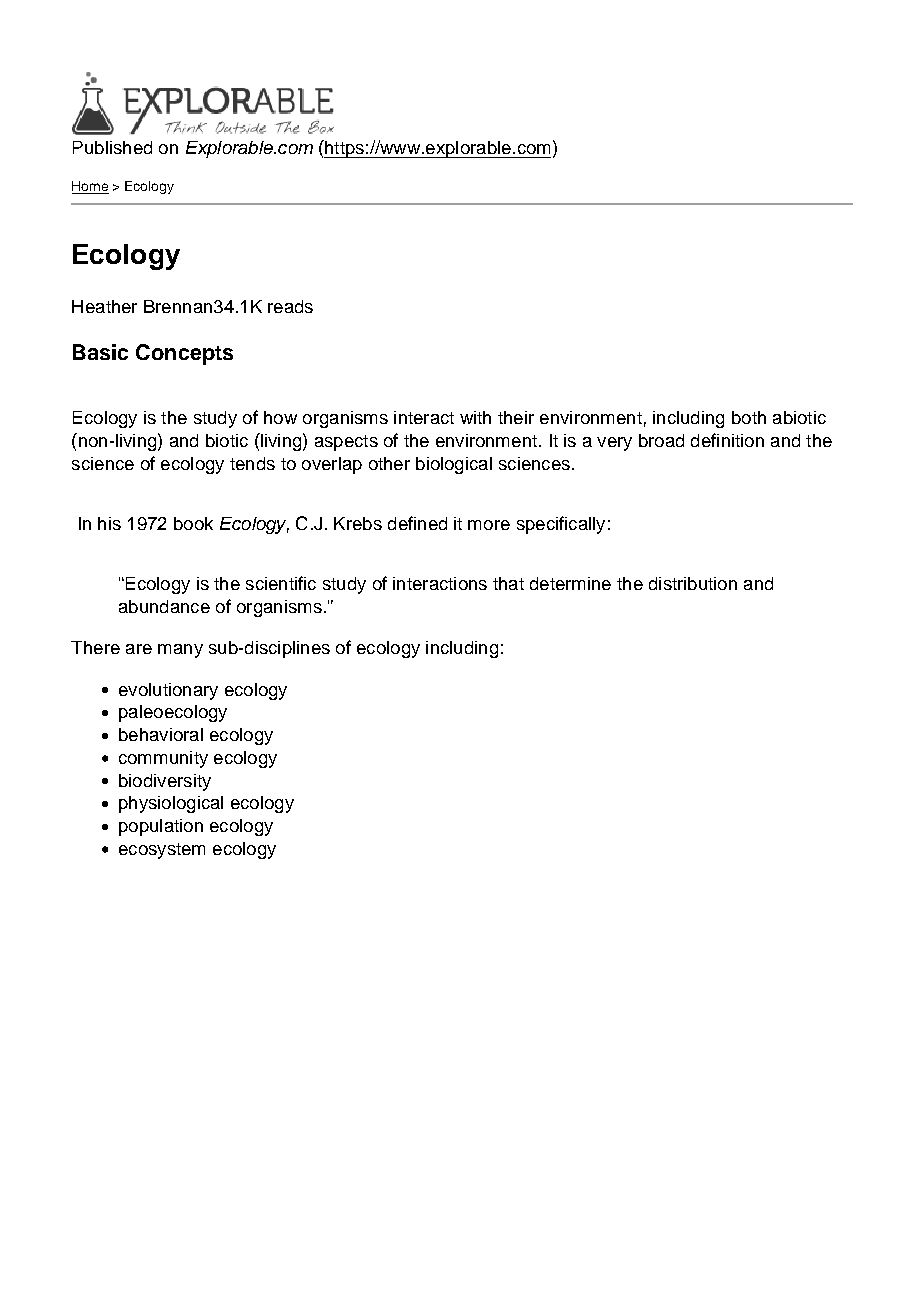  I want to click on Published, so click(112, 147).
